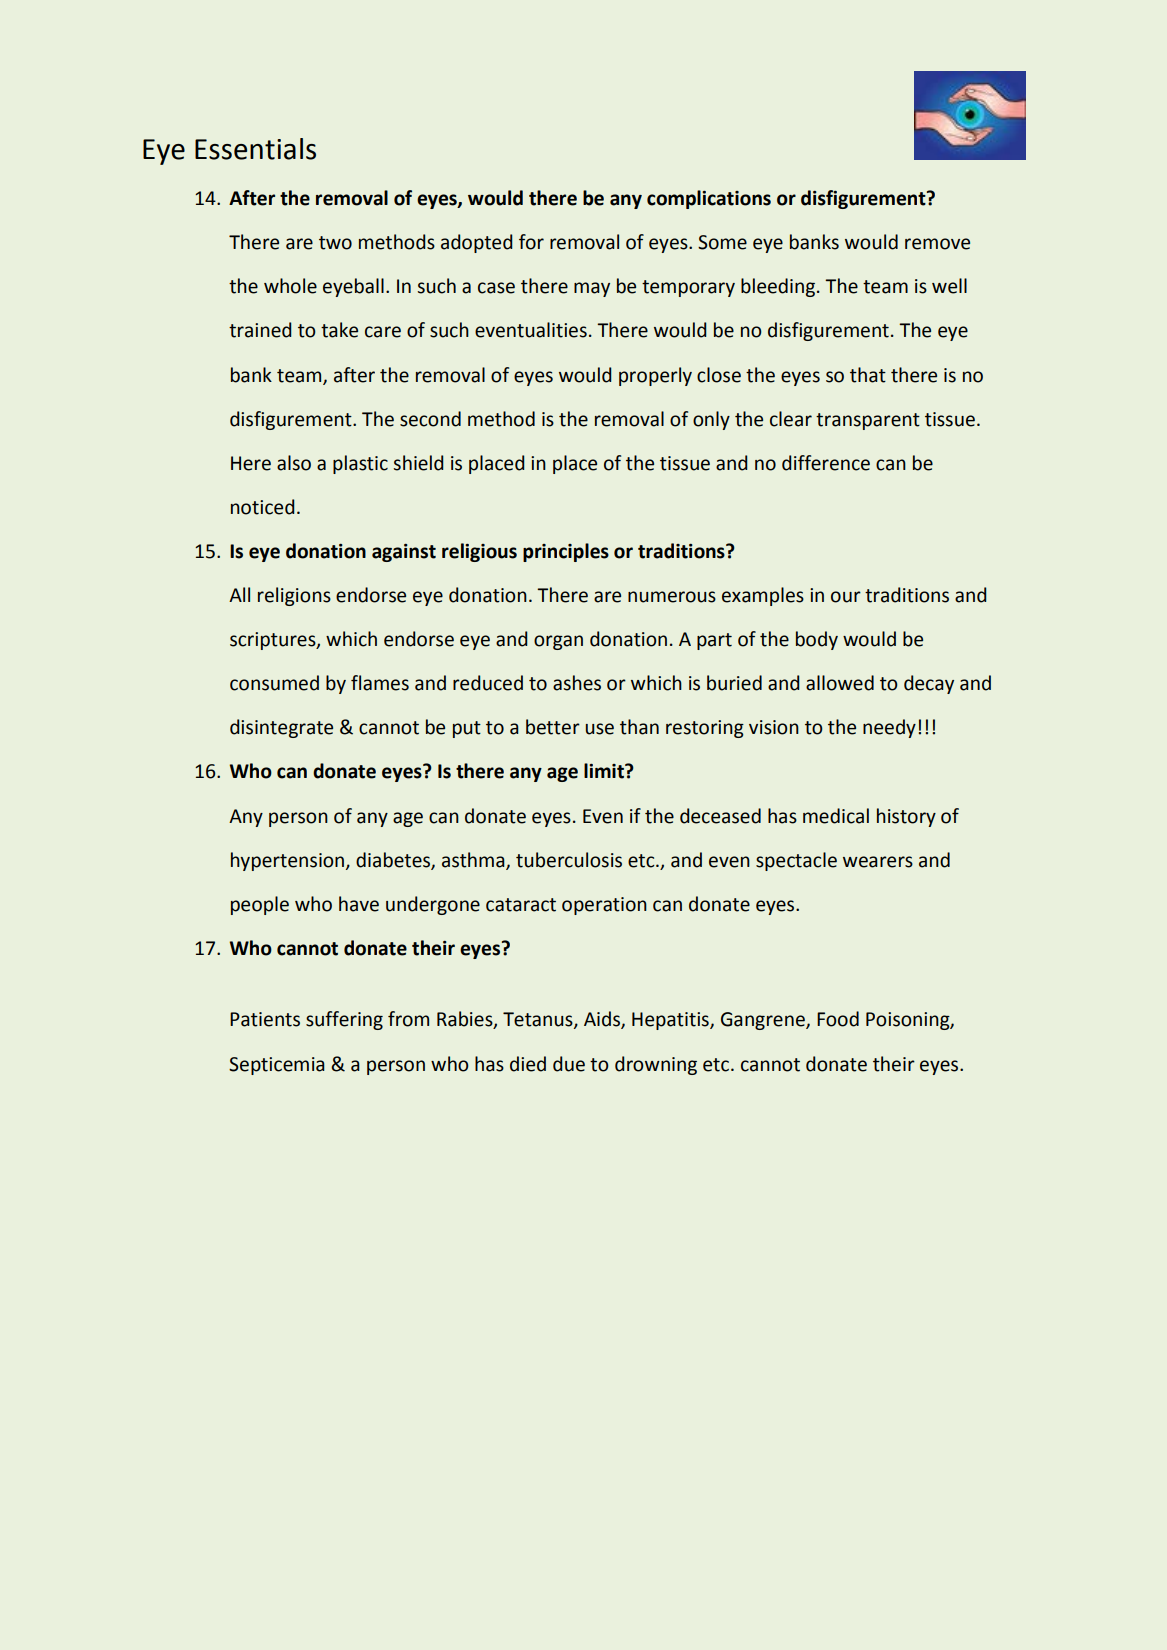 The height and width of the screenshot is (1650, 1167). What do you see at coordinates (344, 1020) in the screenshot?
I see `suffering` at bounding box center [344, 1020].
